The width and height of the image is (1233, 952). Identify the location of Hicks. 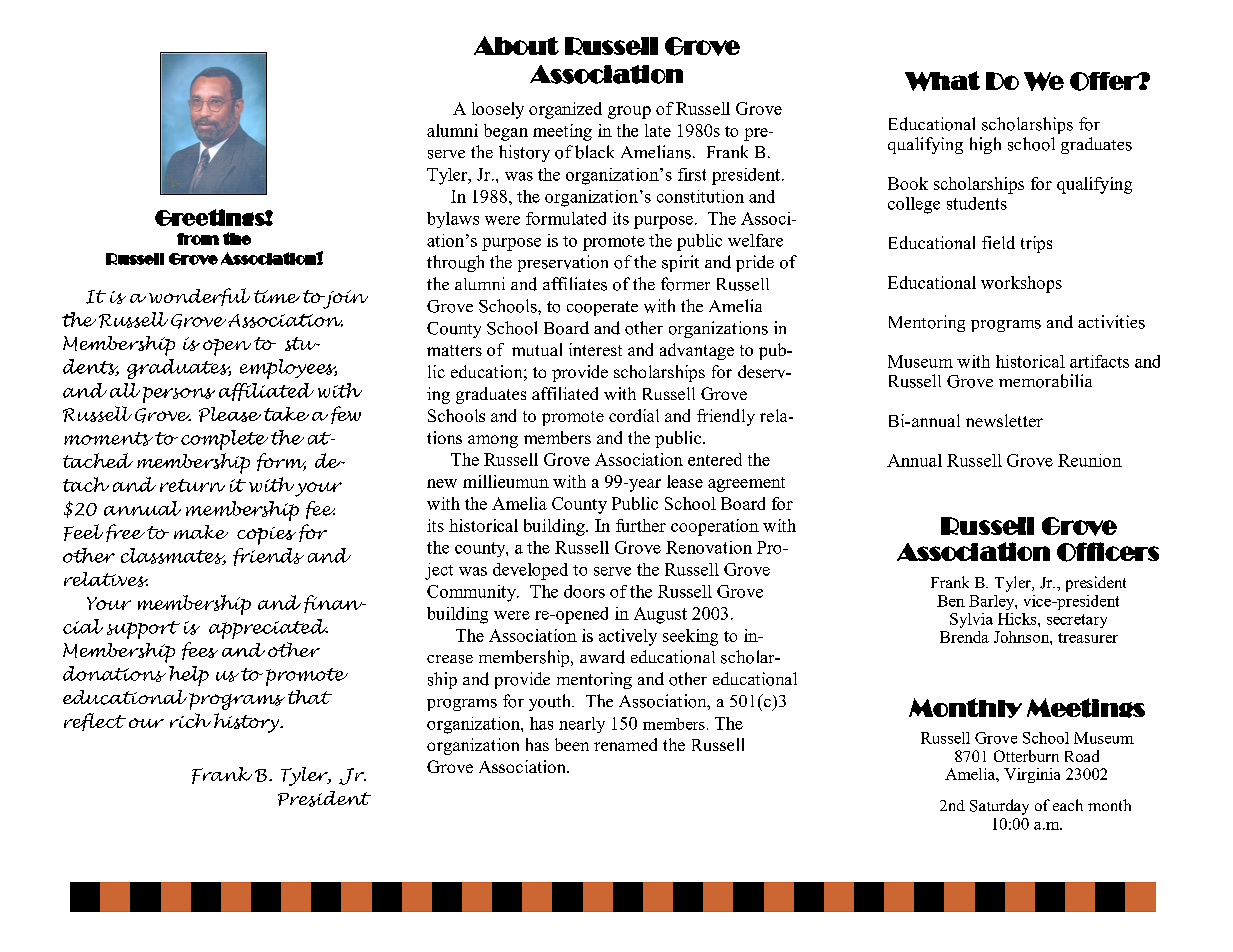
(1018, 619).
